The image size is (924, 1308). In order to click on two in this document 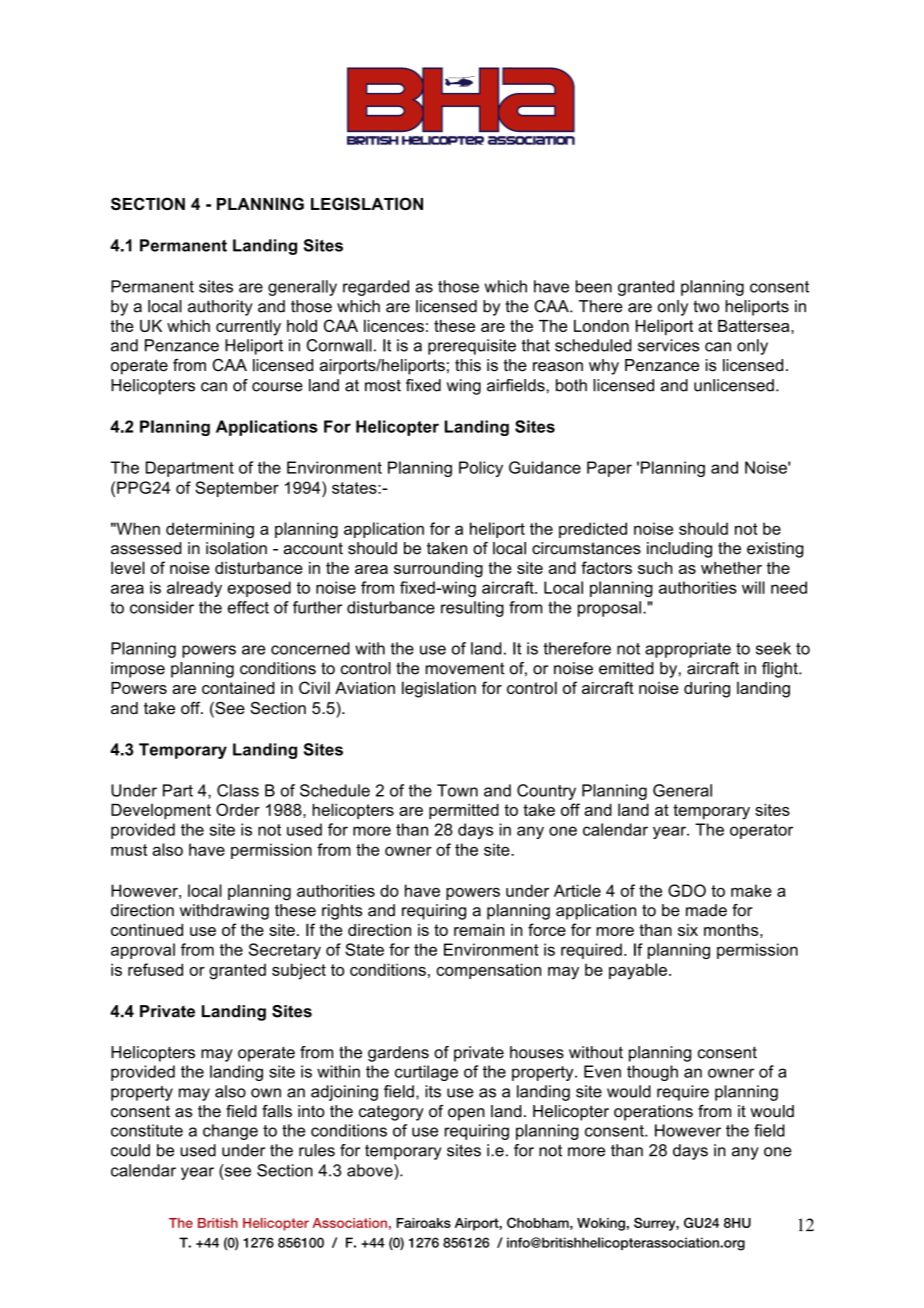, I will do `click(706, 306)`.
